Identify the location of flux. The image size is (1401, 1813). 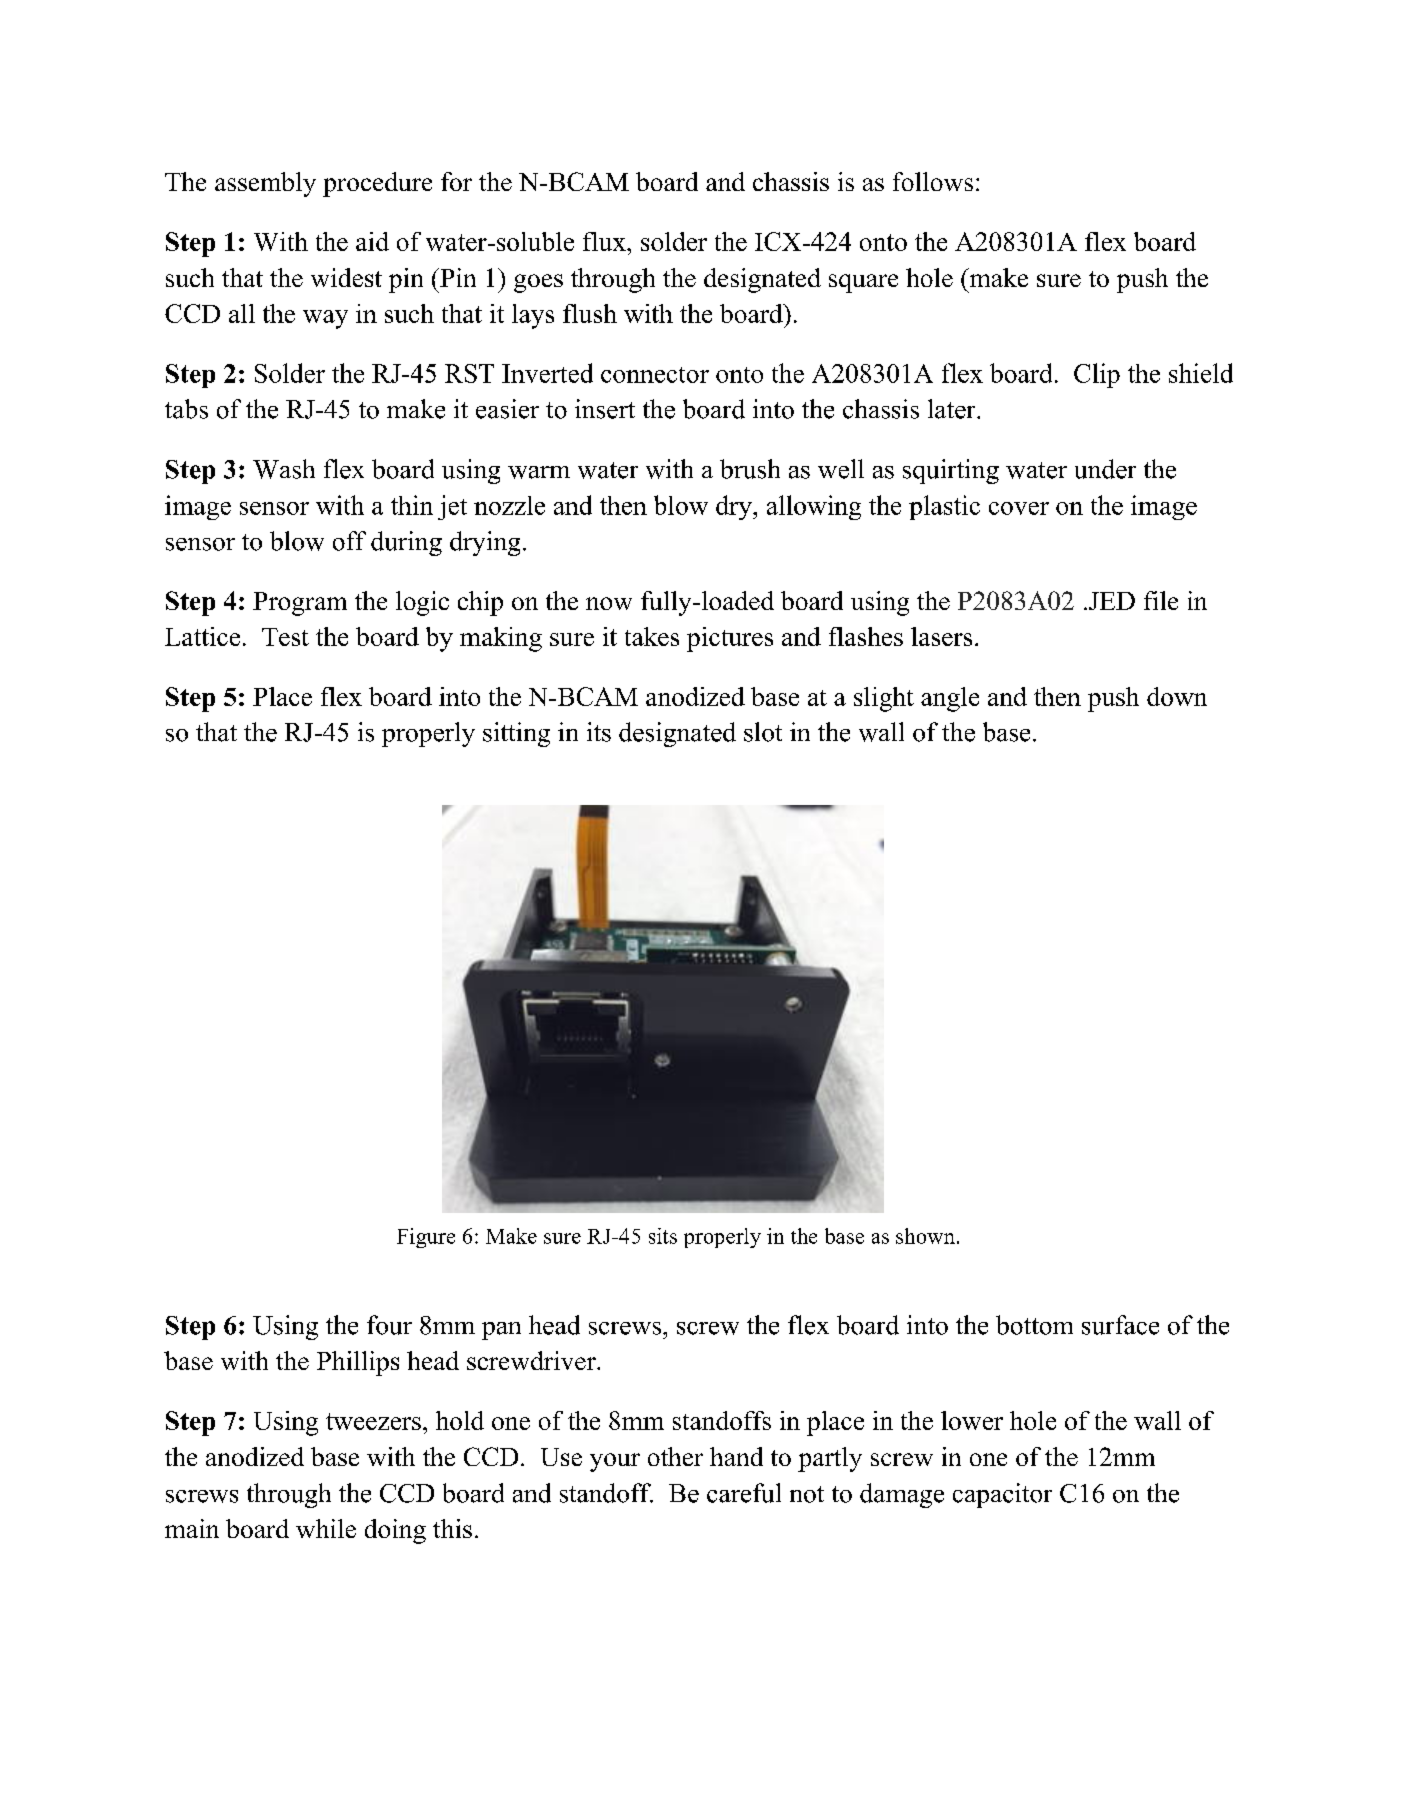
(605, 241).
